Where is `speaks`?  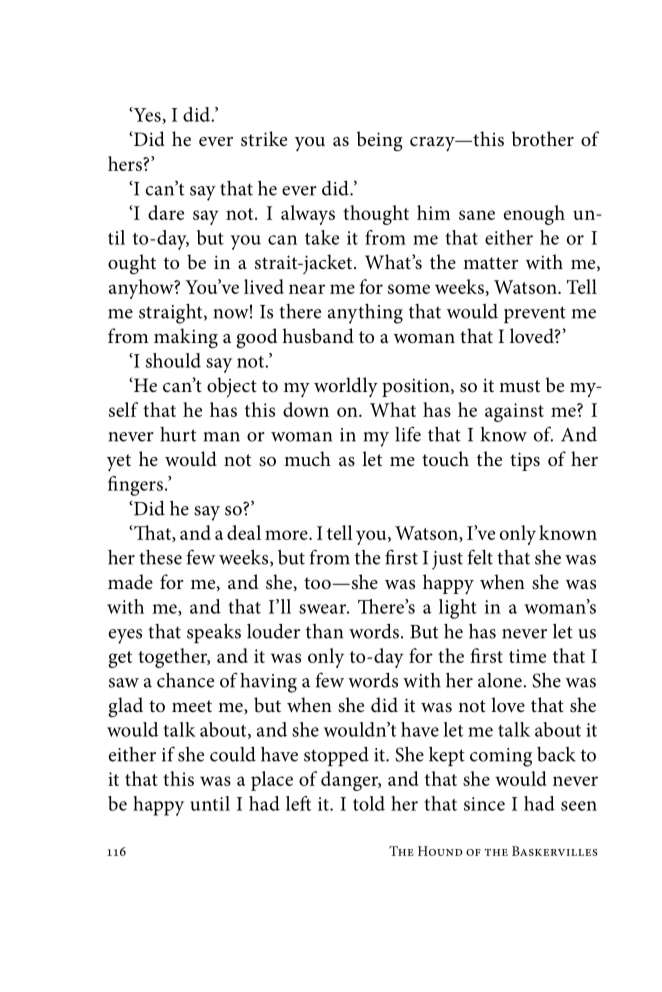
speaks is located at coordinates (214, 633).
